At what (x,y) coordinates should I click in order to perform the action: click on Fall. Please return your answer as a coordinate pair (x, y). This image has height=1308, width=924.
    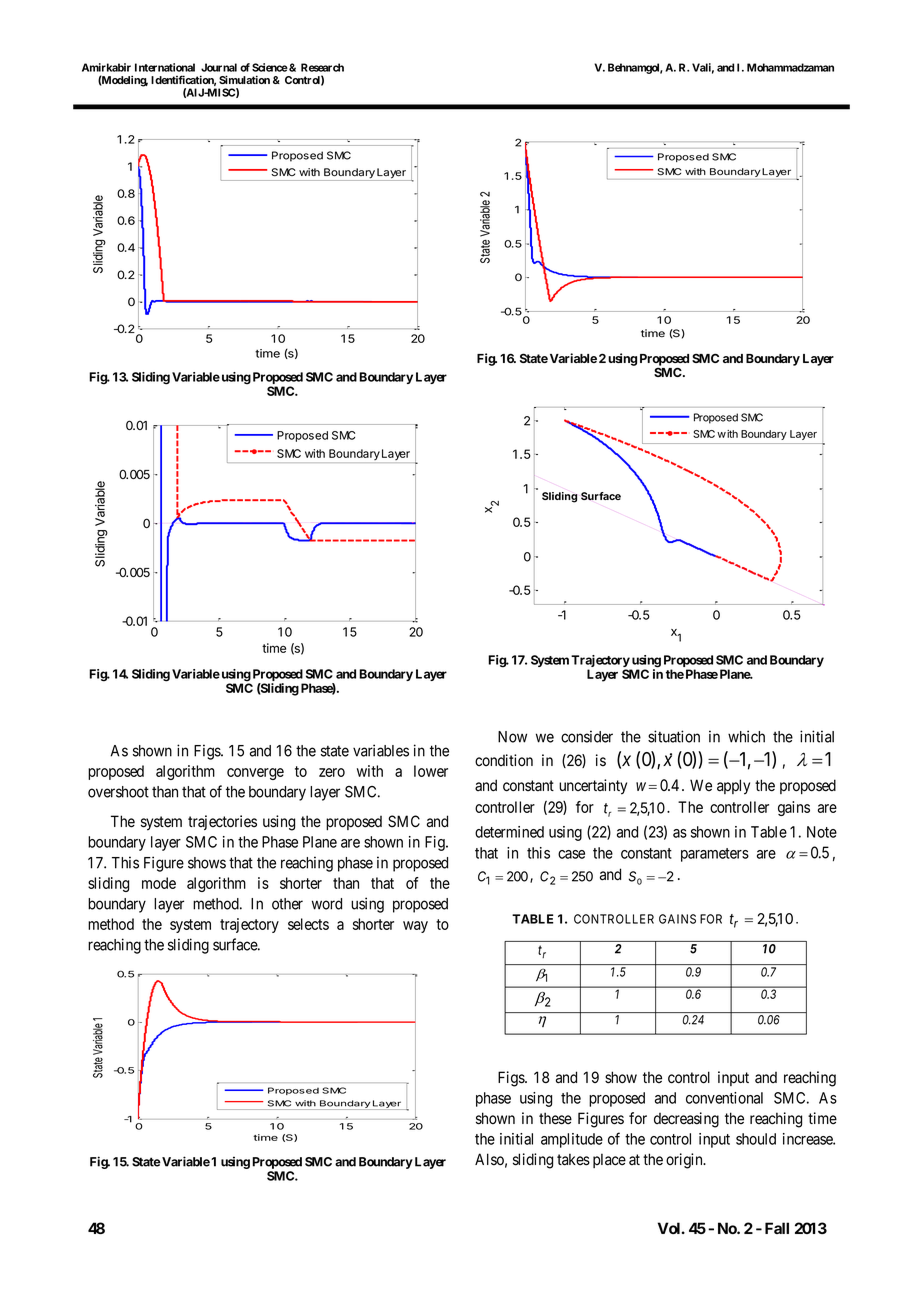
    Looking at the image, I should click on (777, 1228).
